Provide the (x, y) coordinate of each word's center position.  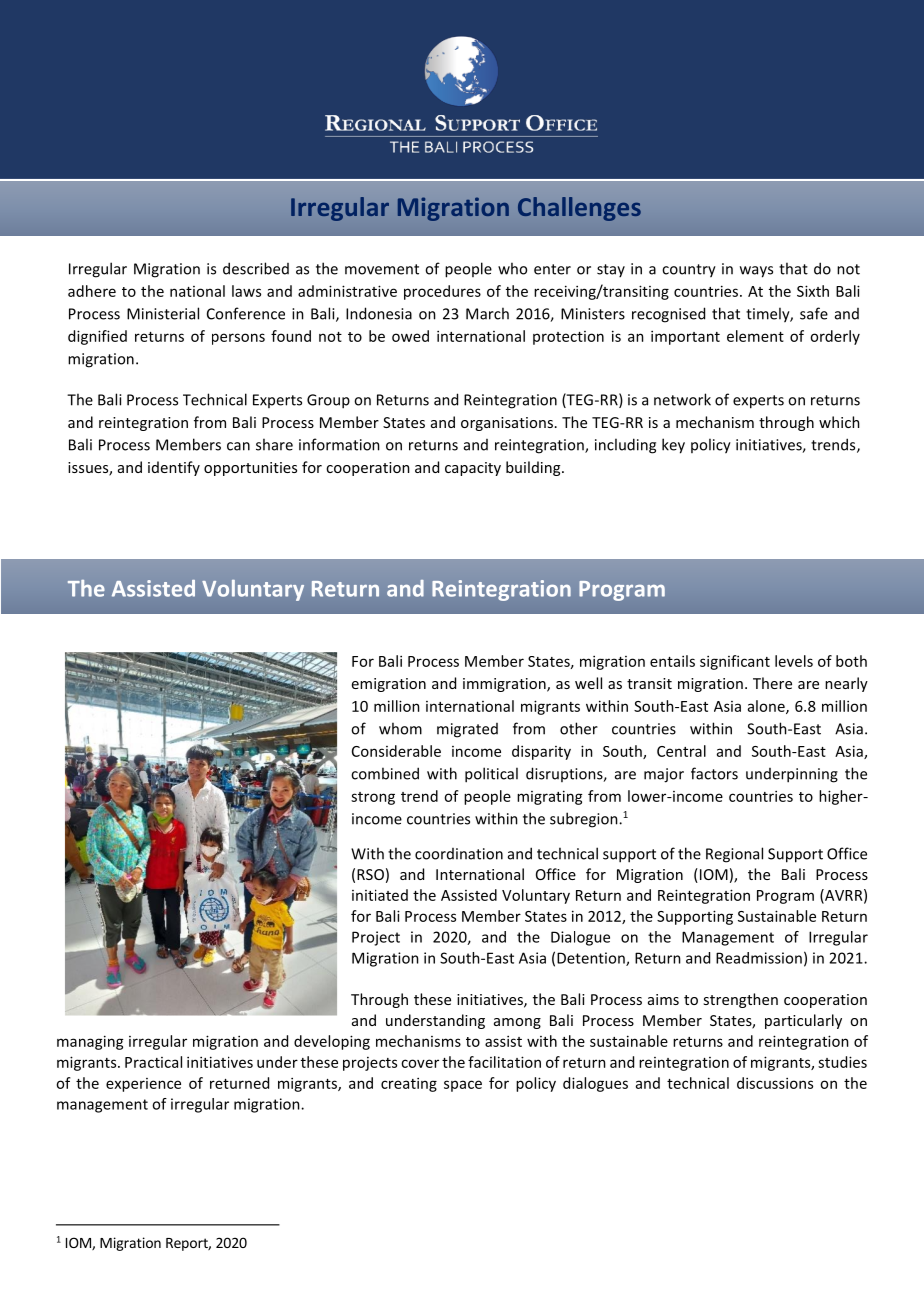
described (256, 268)
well (588, 683)
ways (756, 272)
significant (735, 662)
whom (400, 728)
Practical (153, 1062)
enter (552, 269)
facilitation (504, 1062)
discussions (775, 1083)
